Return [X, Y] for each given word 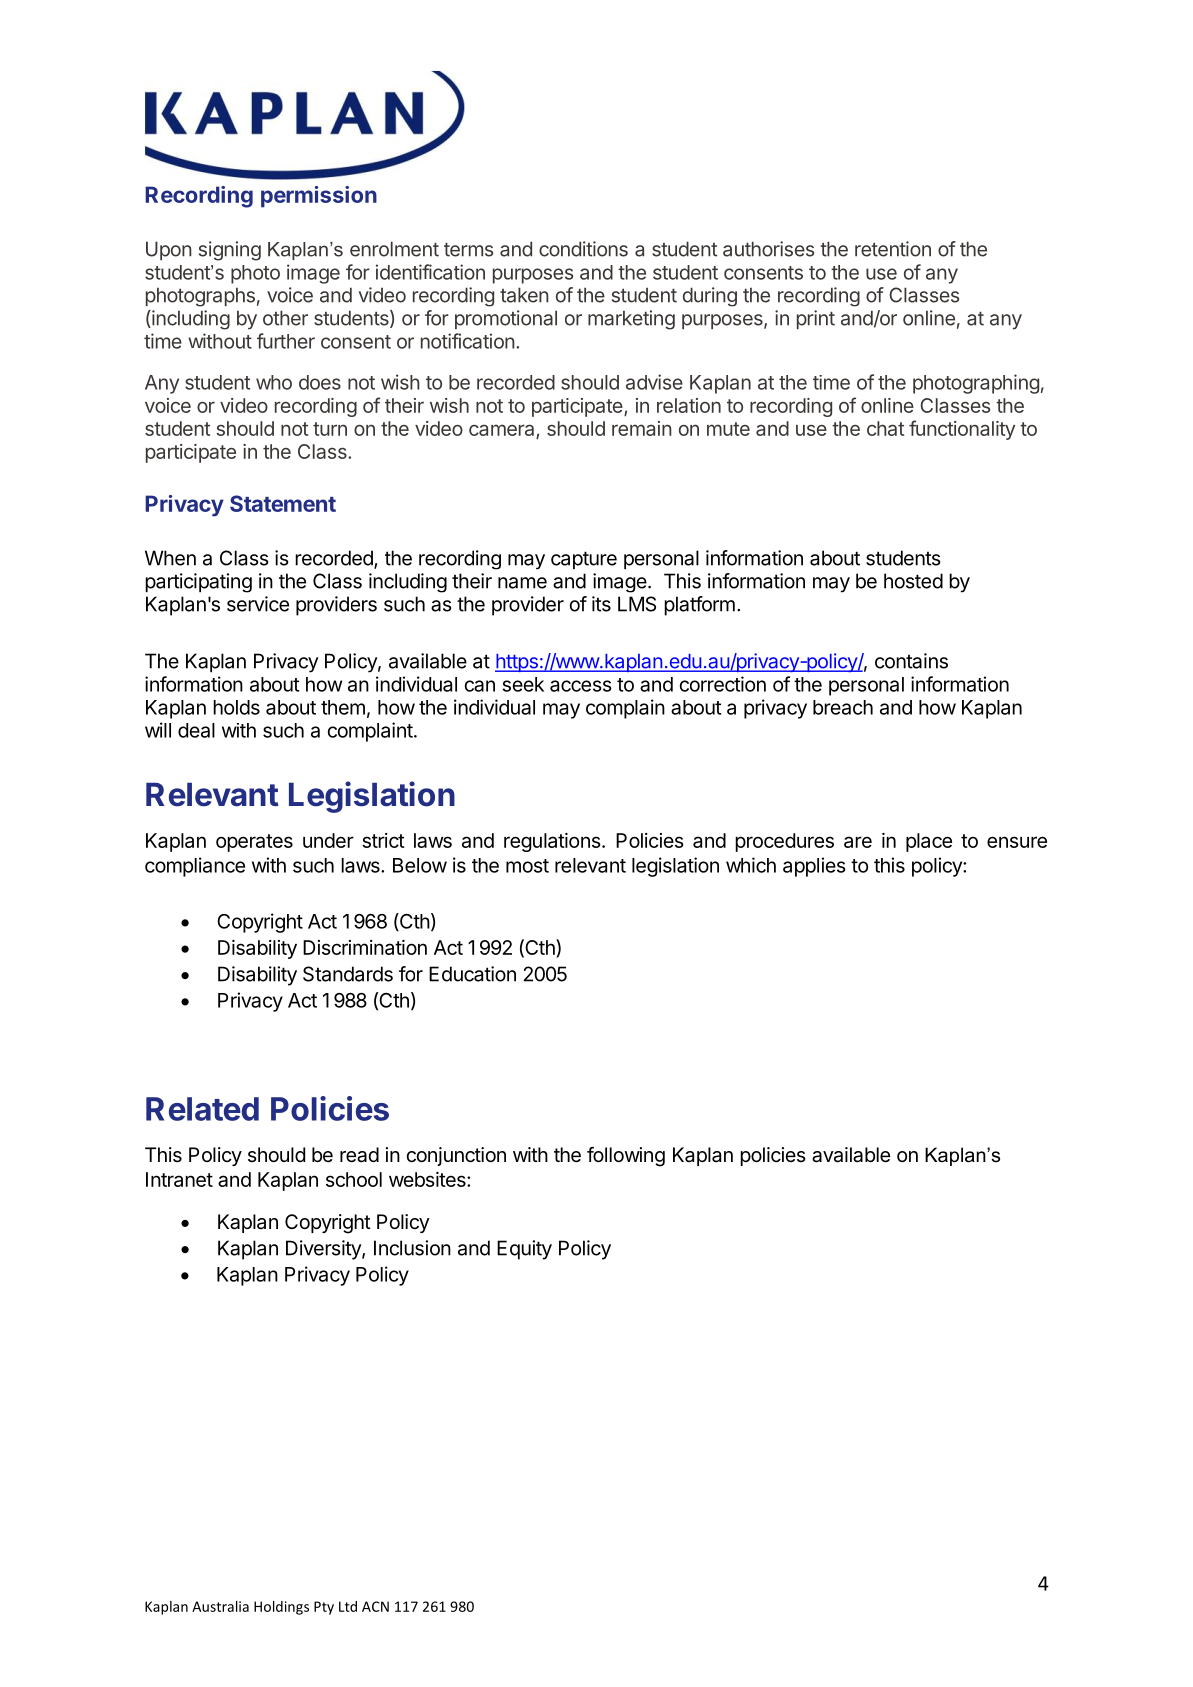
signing [230, 251]
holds [236, 707]
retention [893, 249]
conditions [583, 249]
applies [814, 867]
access [581, 686]
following [626, 1157]
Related [202, 1109]
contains [911, 661]
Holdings [281, 1608]
